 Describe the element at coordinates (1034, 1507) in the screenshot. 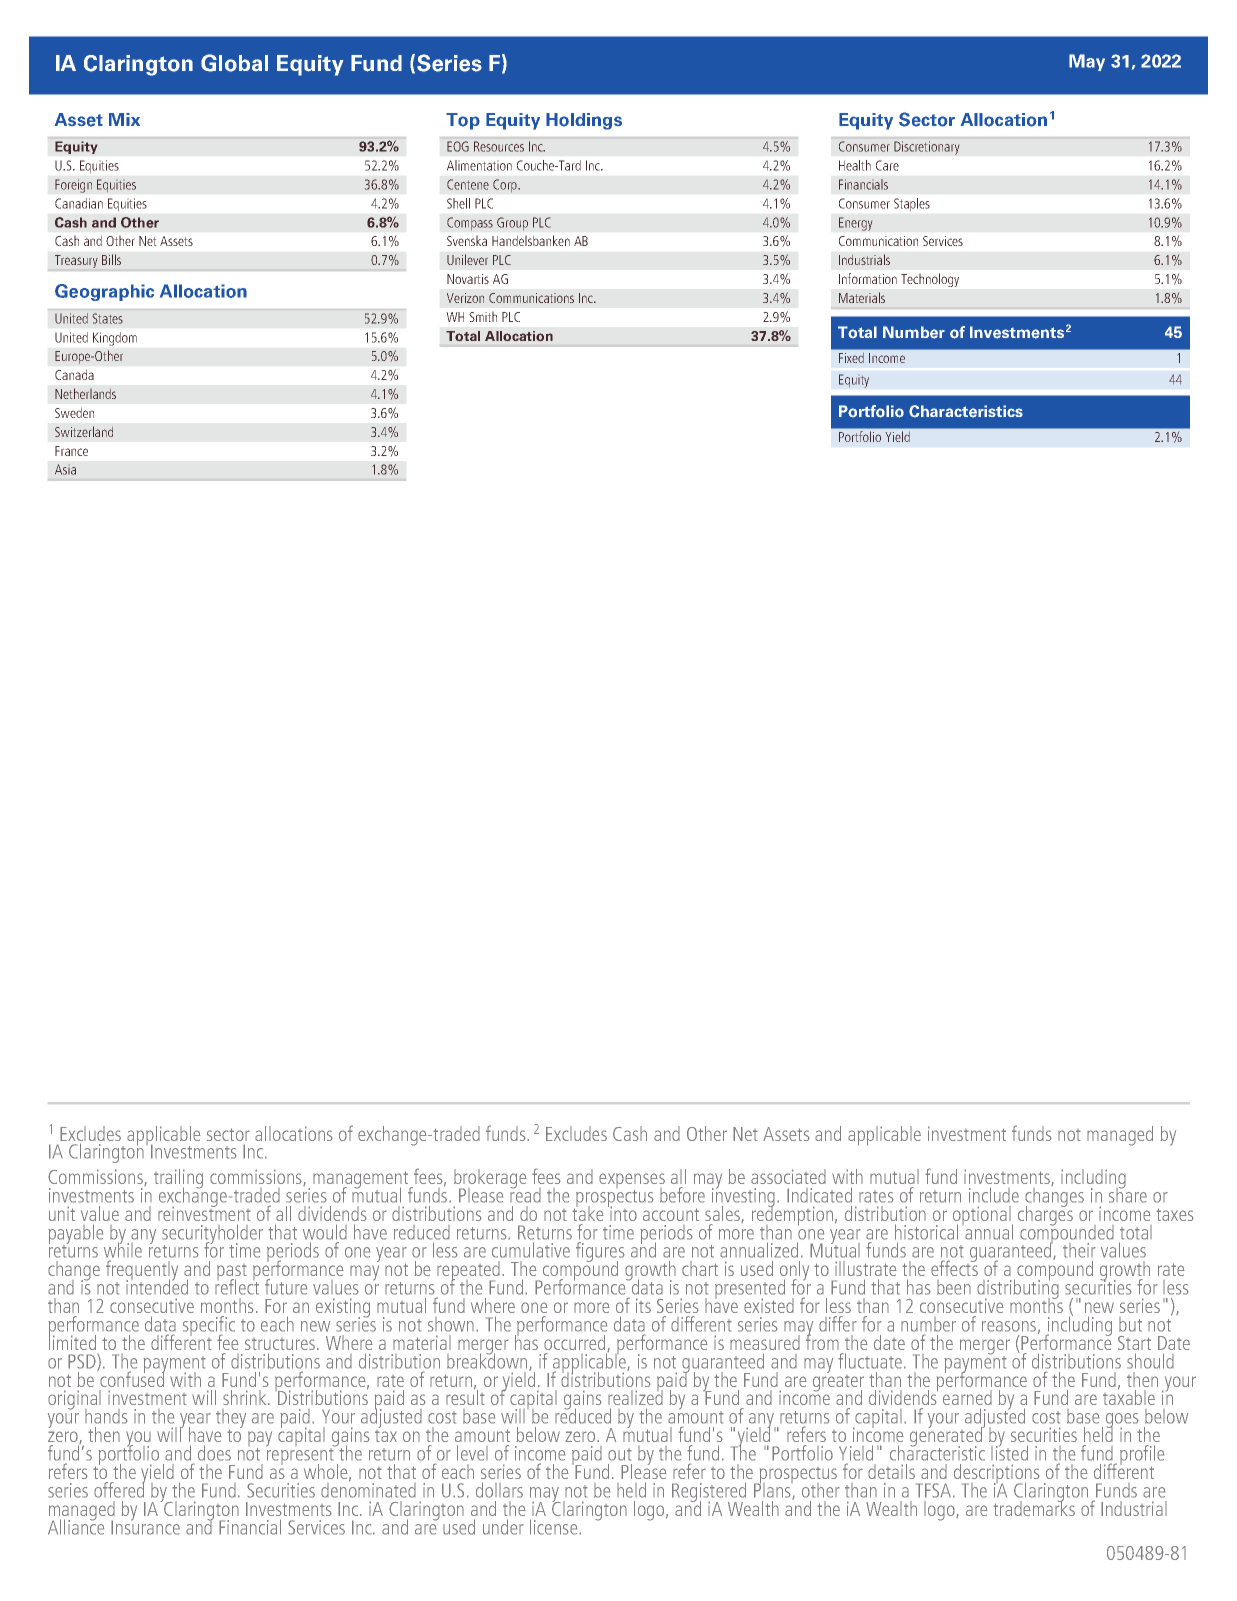

I see `trademarks` at that location.
